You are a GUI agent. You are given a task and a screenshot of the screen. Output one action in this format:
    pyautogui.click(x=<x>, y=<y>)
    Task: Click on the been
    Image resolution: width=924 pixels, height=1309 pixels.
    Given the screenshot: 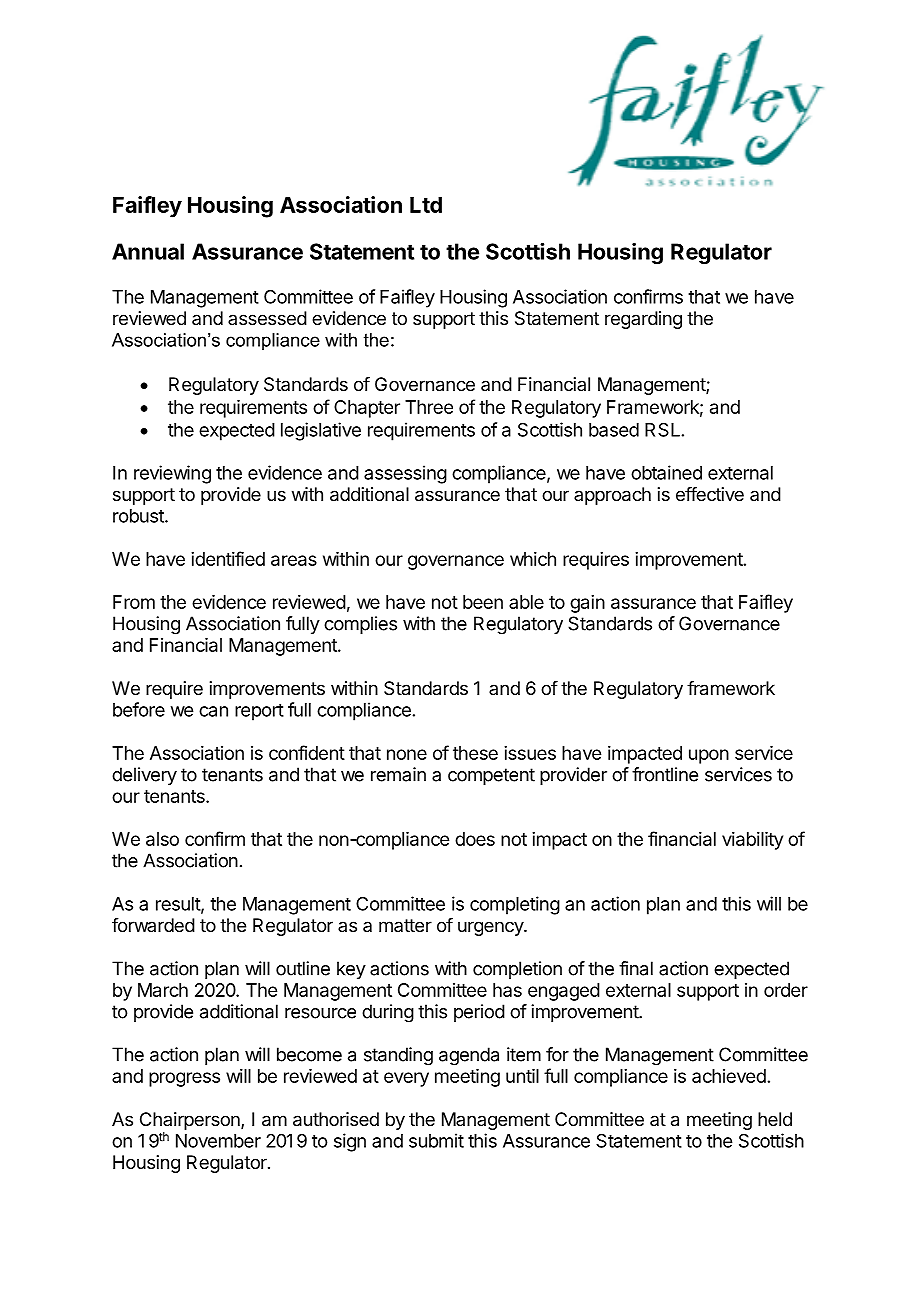 What is the action you would take?
    pyautogui.click(x=483, y=602)
